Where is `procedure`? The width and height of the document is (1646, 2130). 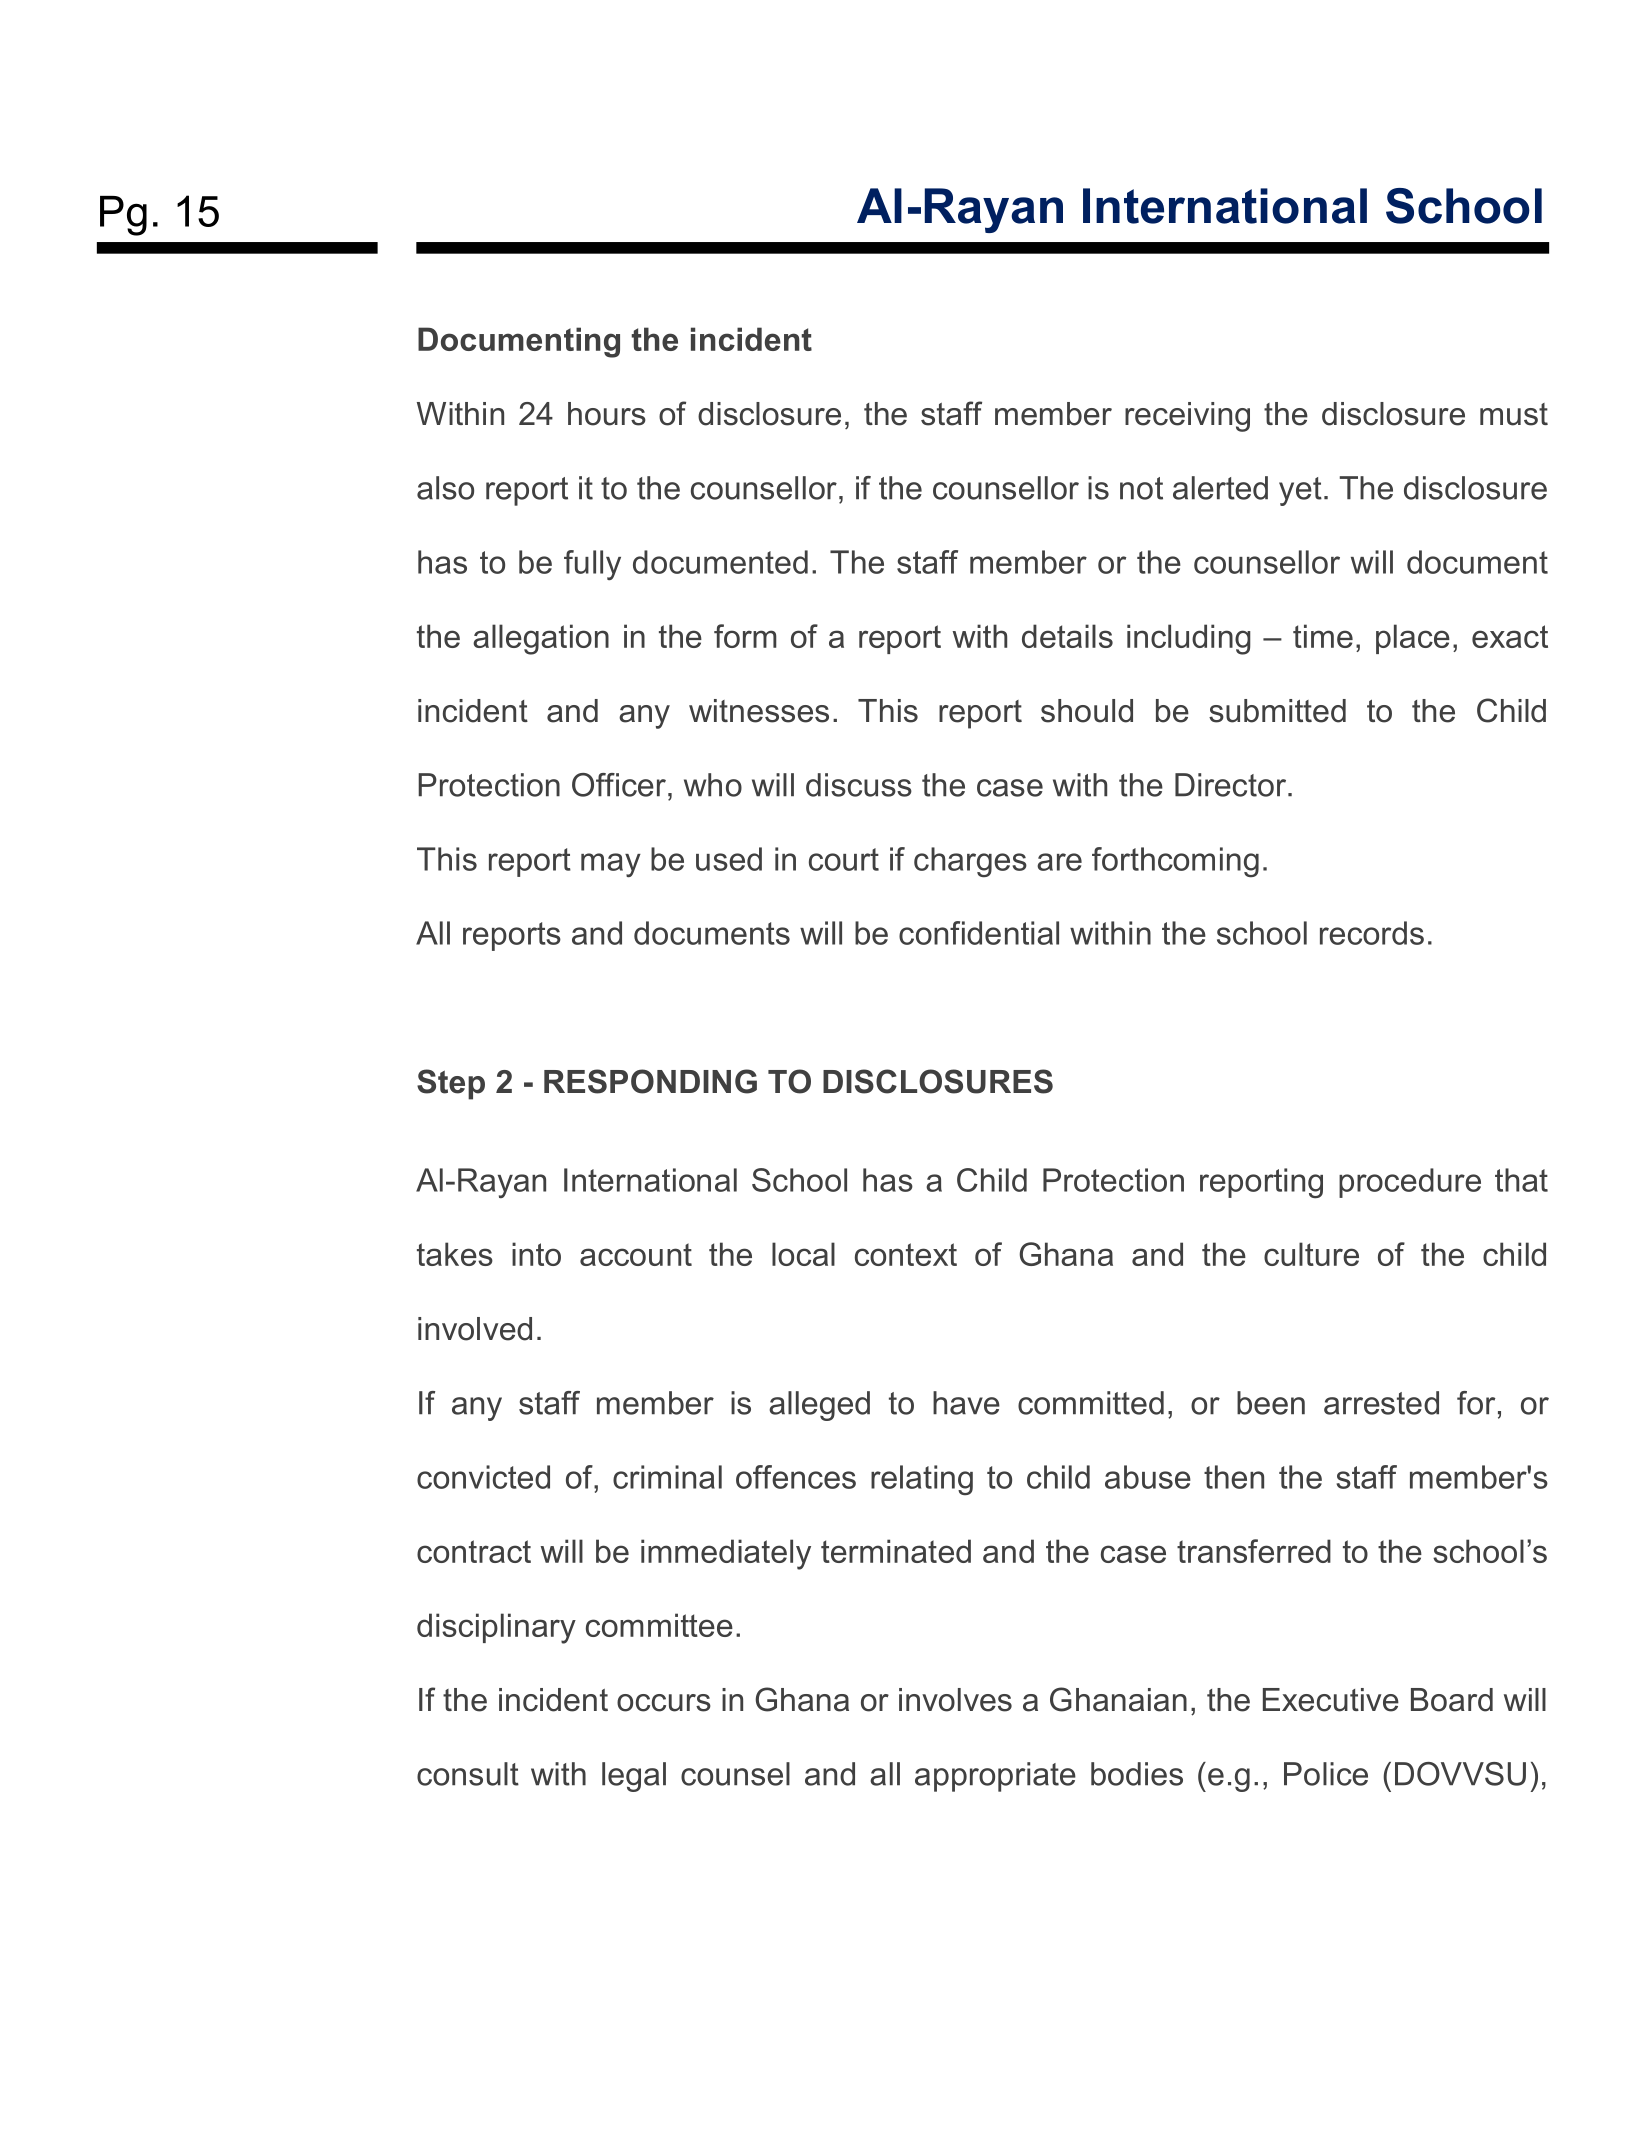
procedure is located at coordinates (1410, 1183).
